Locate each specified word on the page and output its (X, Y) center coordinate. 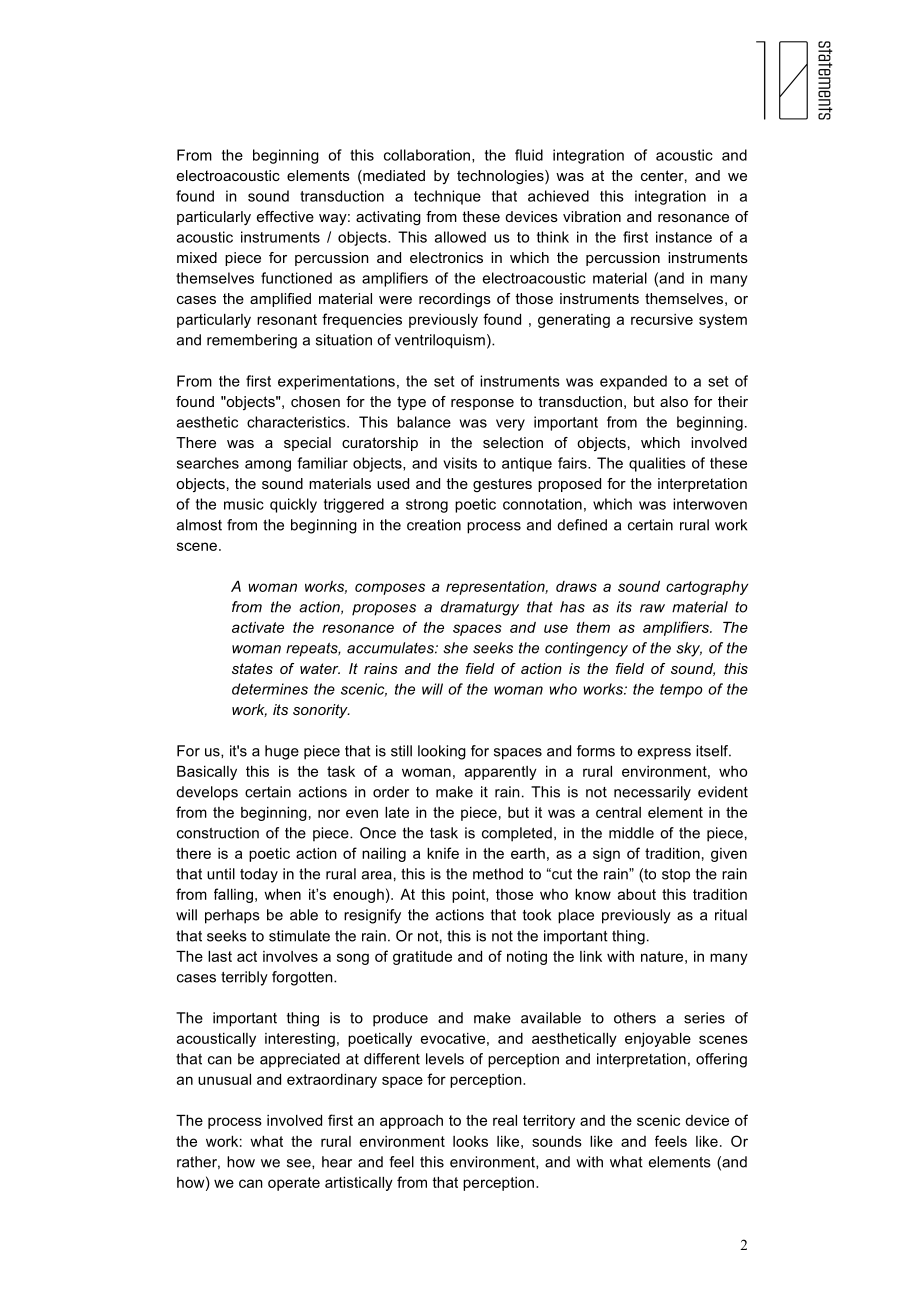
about (637, 894)
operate (294, 1184)
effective (285, 216)
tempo (681, 691)
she (455, 648)
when (282, 894)
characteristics (297, 422)
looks (470, 1141)
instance (684, 237)
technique (447, 197)
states (252, 668)
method (498, 874)
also (674, 401)
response (482, 404)
